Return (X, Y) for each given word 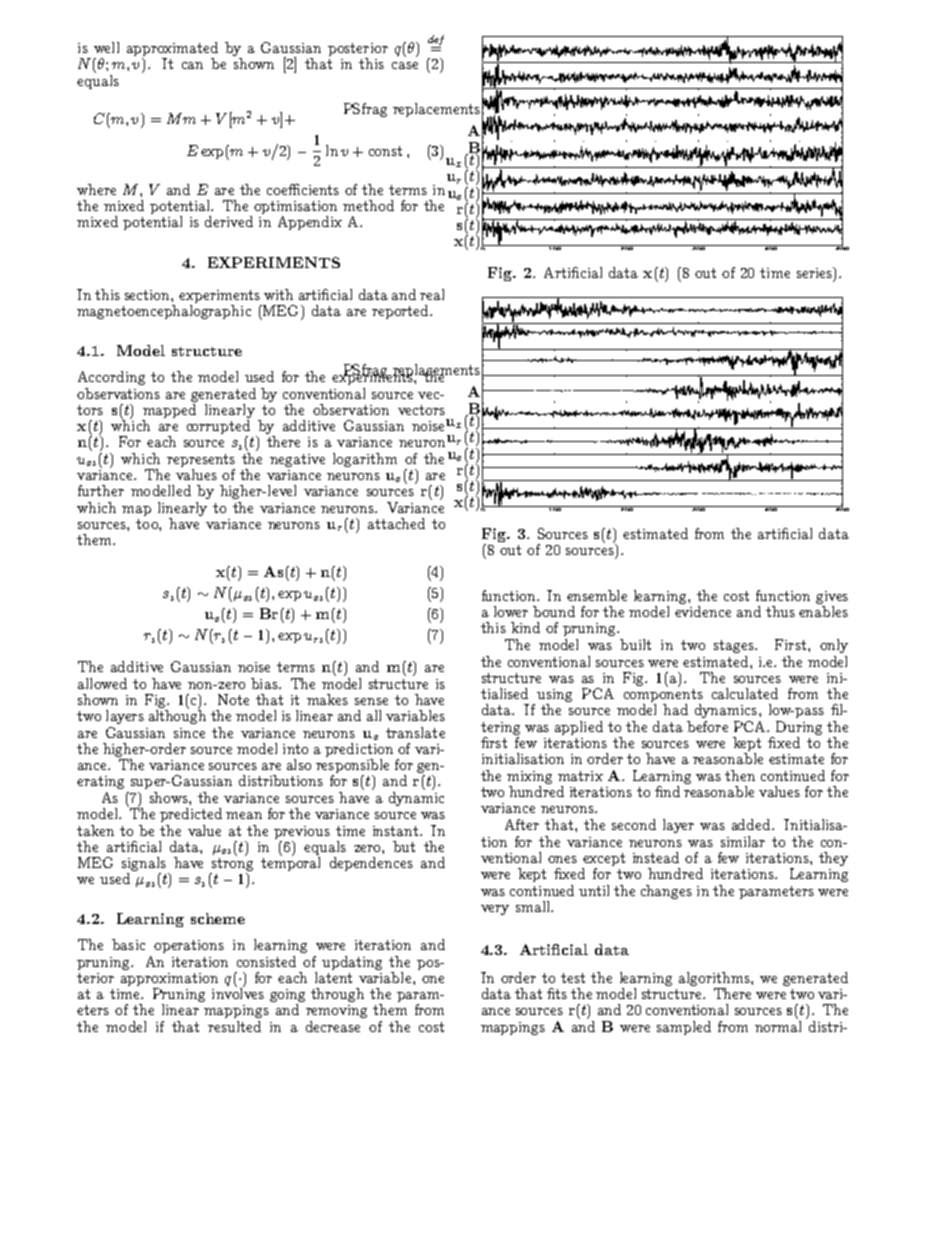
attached (396, 523)
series (815, 272)
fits (557, 993)
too (148, 524)
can (192, 65)
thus (780, 611)
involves (238, 992)
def (436, 41)
